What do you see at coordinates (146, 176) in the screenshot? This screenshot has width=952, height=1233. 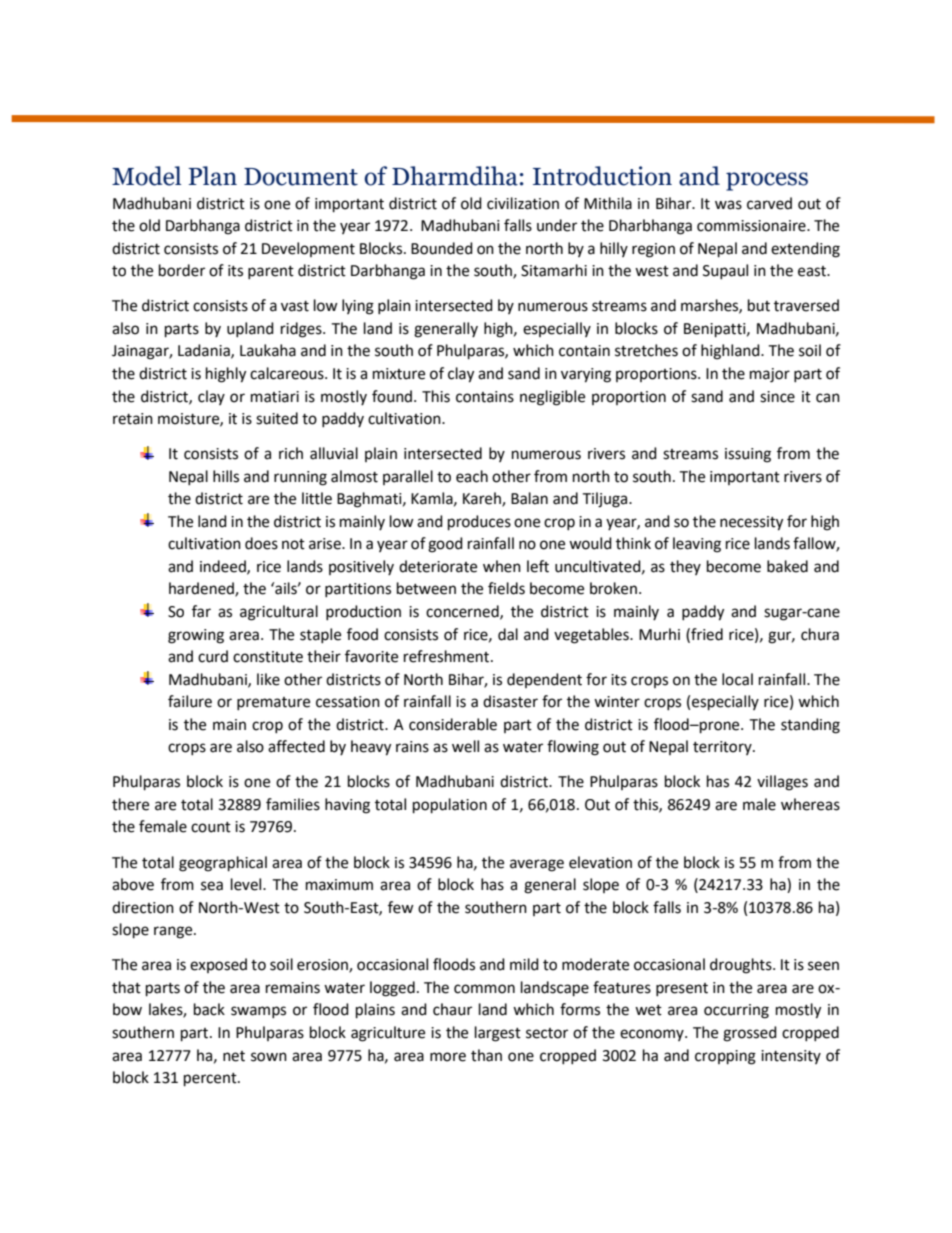 I see `Model` at bounding box center [146, 176].
